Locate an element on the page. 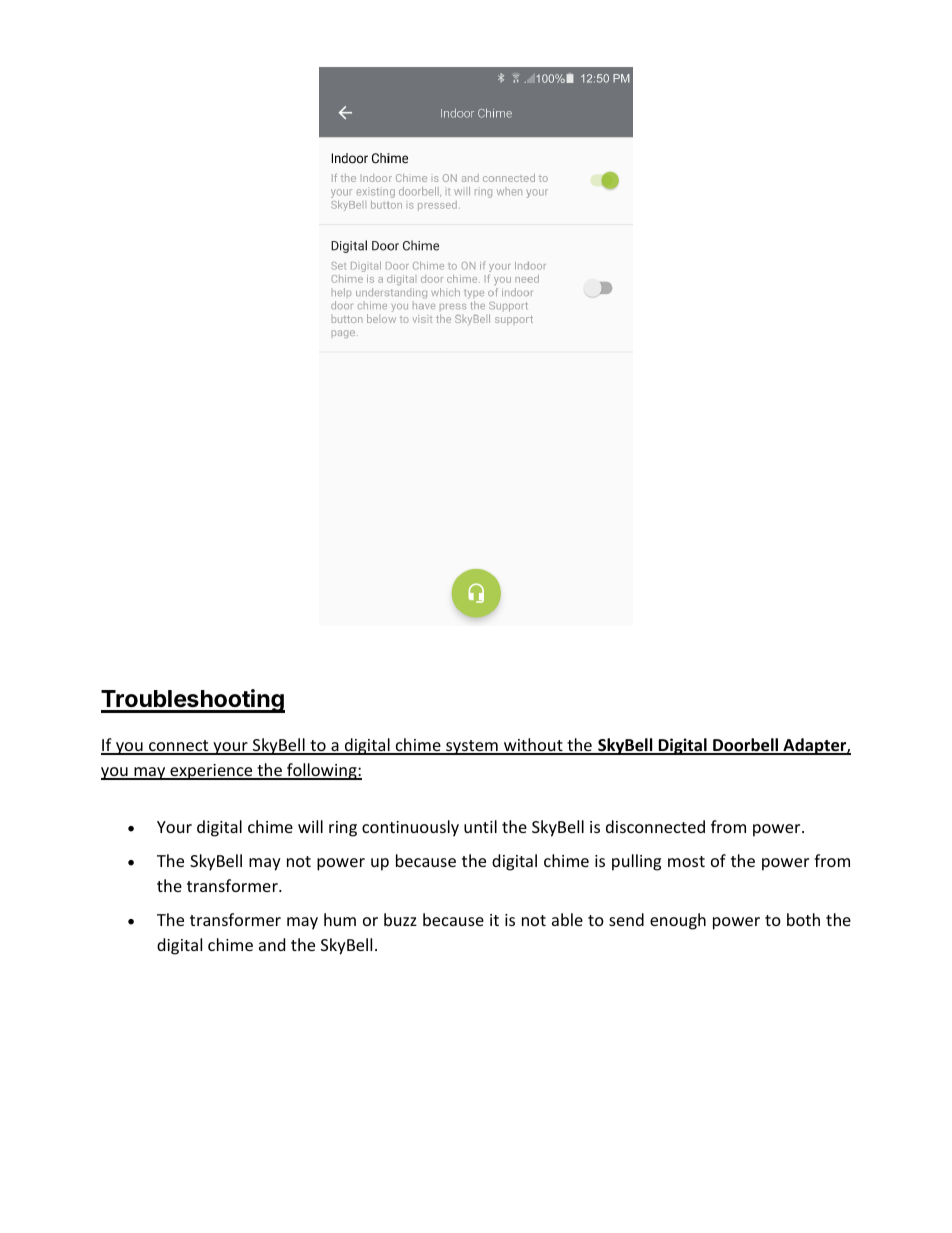 Image resolution: width=952 pixels, height=1233 pixels. will is located at coordinates (310, 826).
